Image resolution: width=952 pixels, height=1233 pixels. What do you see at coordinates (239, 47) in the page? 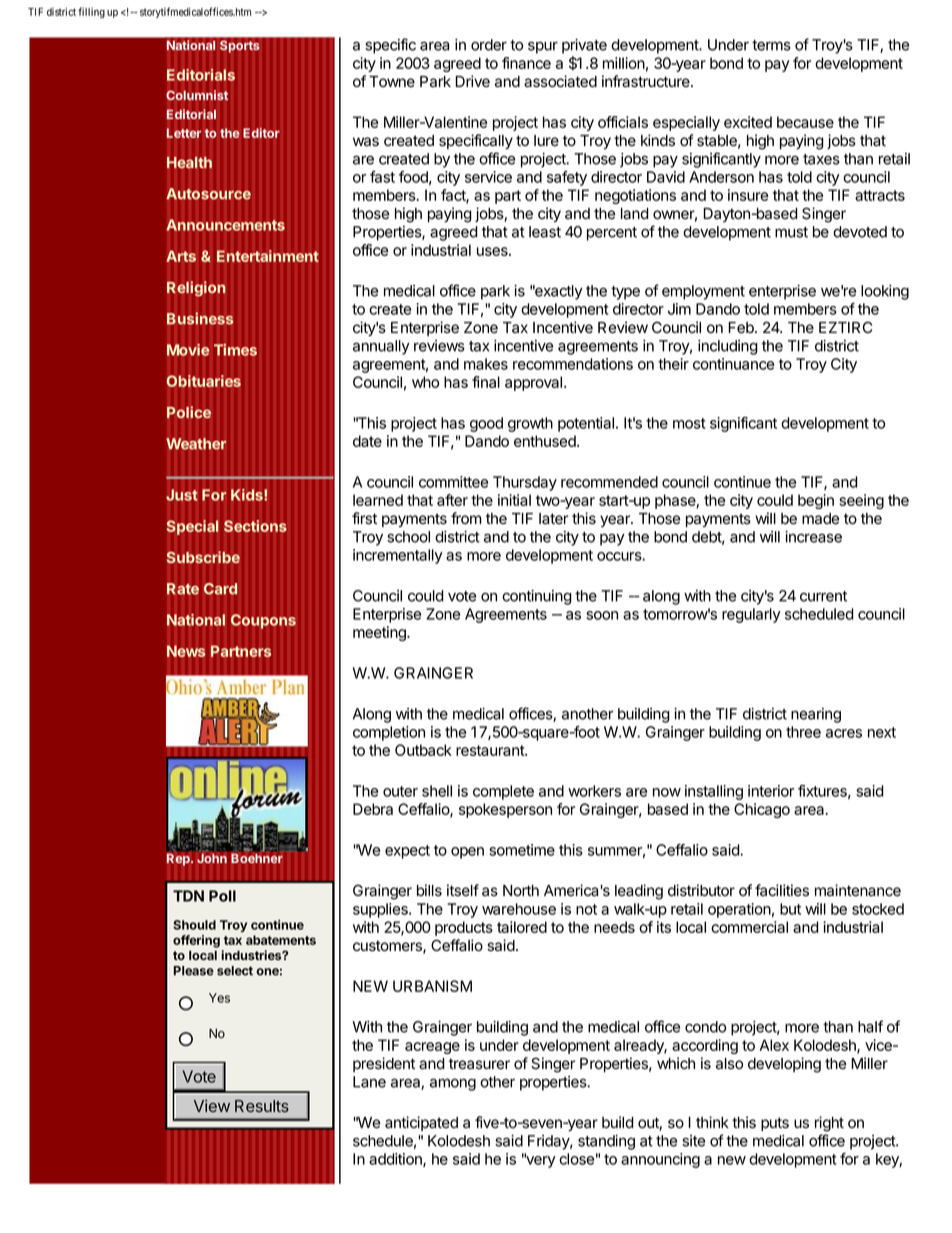
I see `Sports` at bounding box center [239, 47].
